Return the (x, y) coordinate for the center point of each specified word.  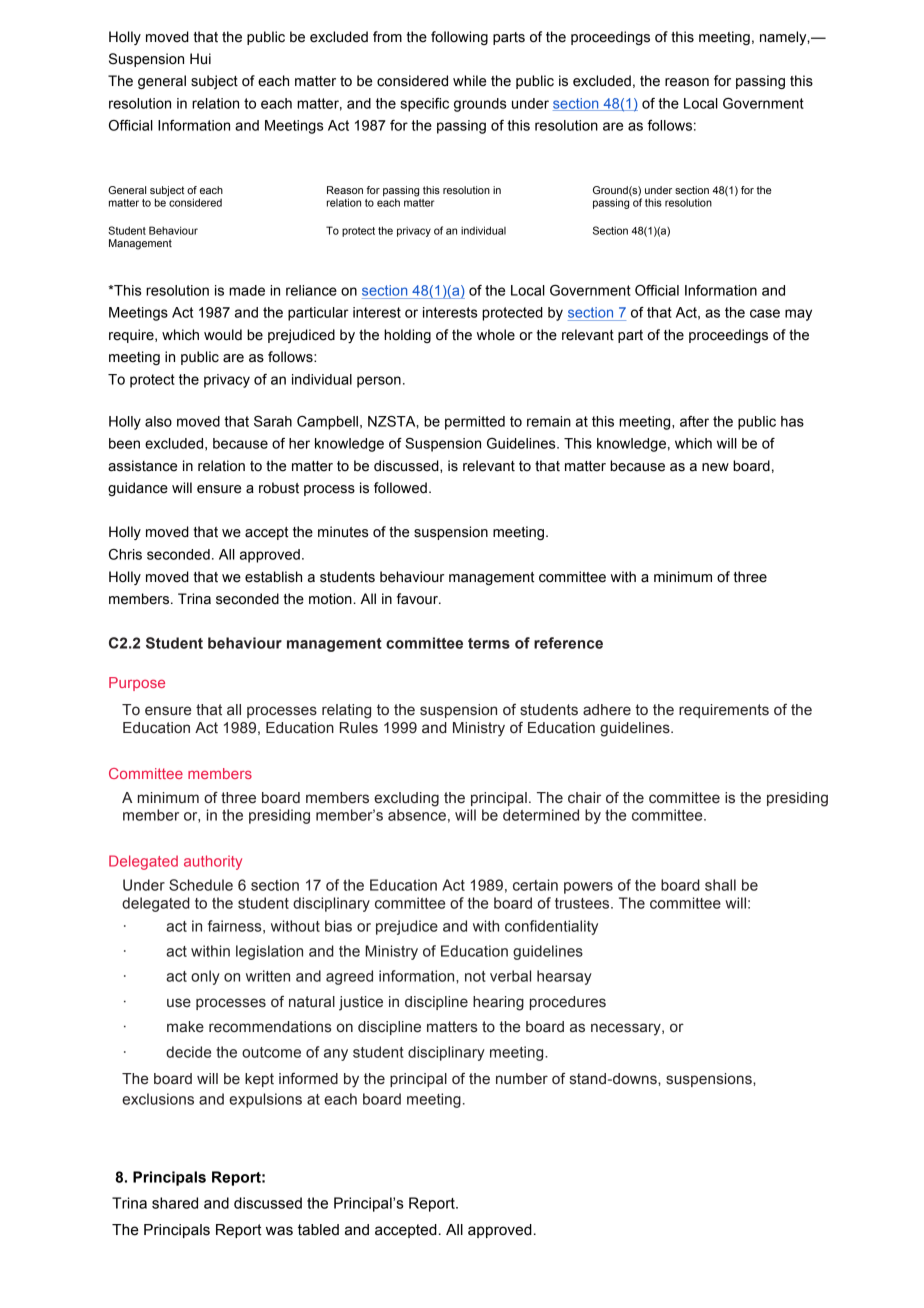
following (459, 38)
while (469, 81)
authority (213, 862)
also (158, 421)
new (715, 467)
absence (417, 815)
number (522, 1079)
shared (175, 1203)
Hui (200, 59)
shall (720, 885)
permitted (475, 423)
